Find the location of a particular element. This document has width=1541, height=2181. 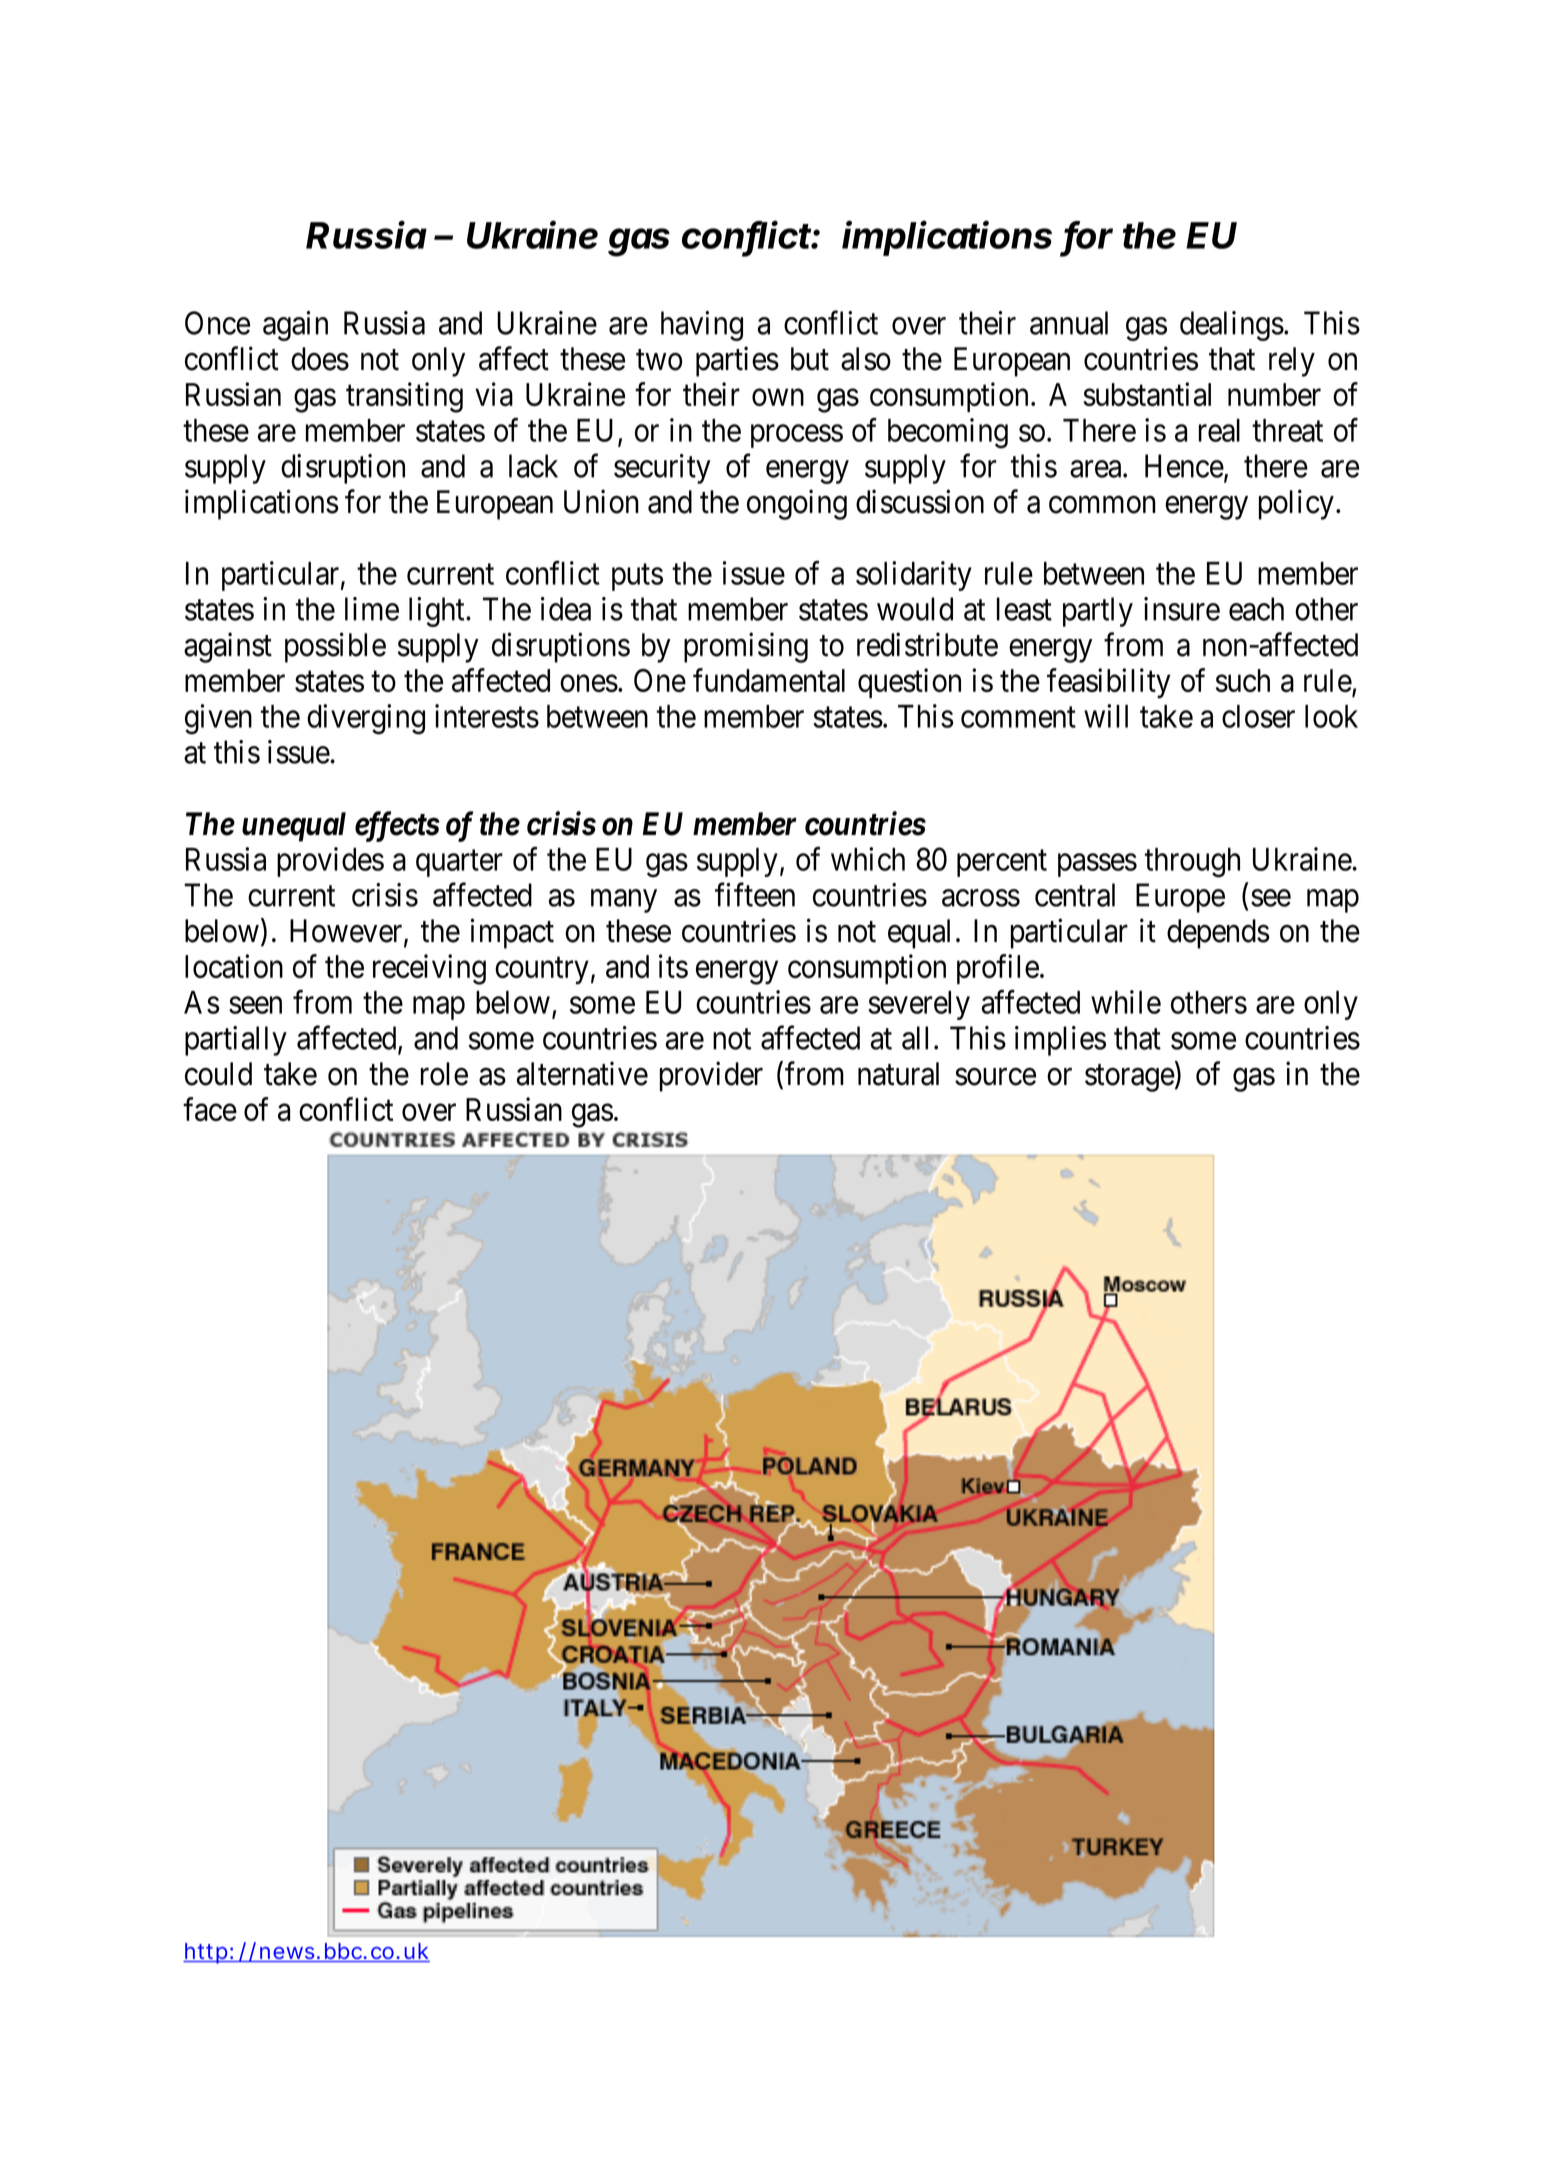

solidarity is located at coordinates (914, 576).
